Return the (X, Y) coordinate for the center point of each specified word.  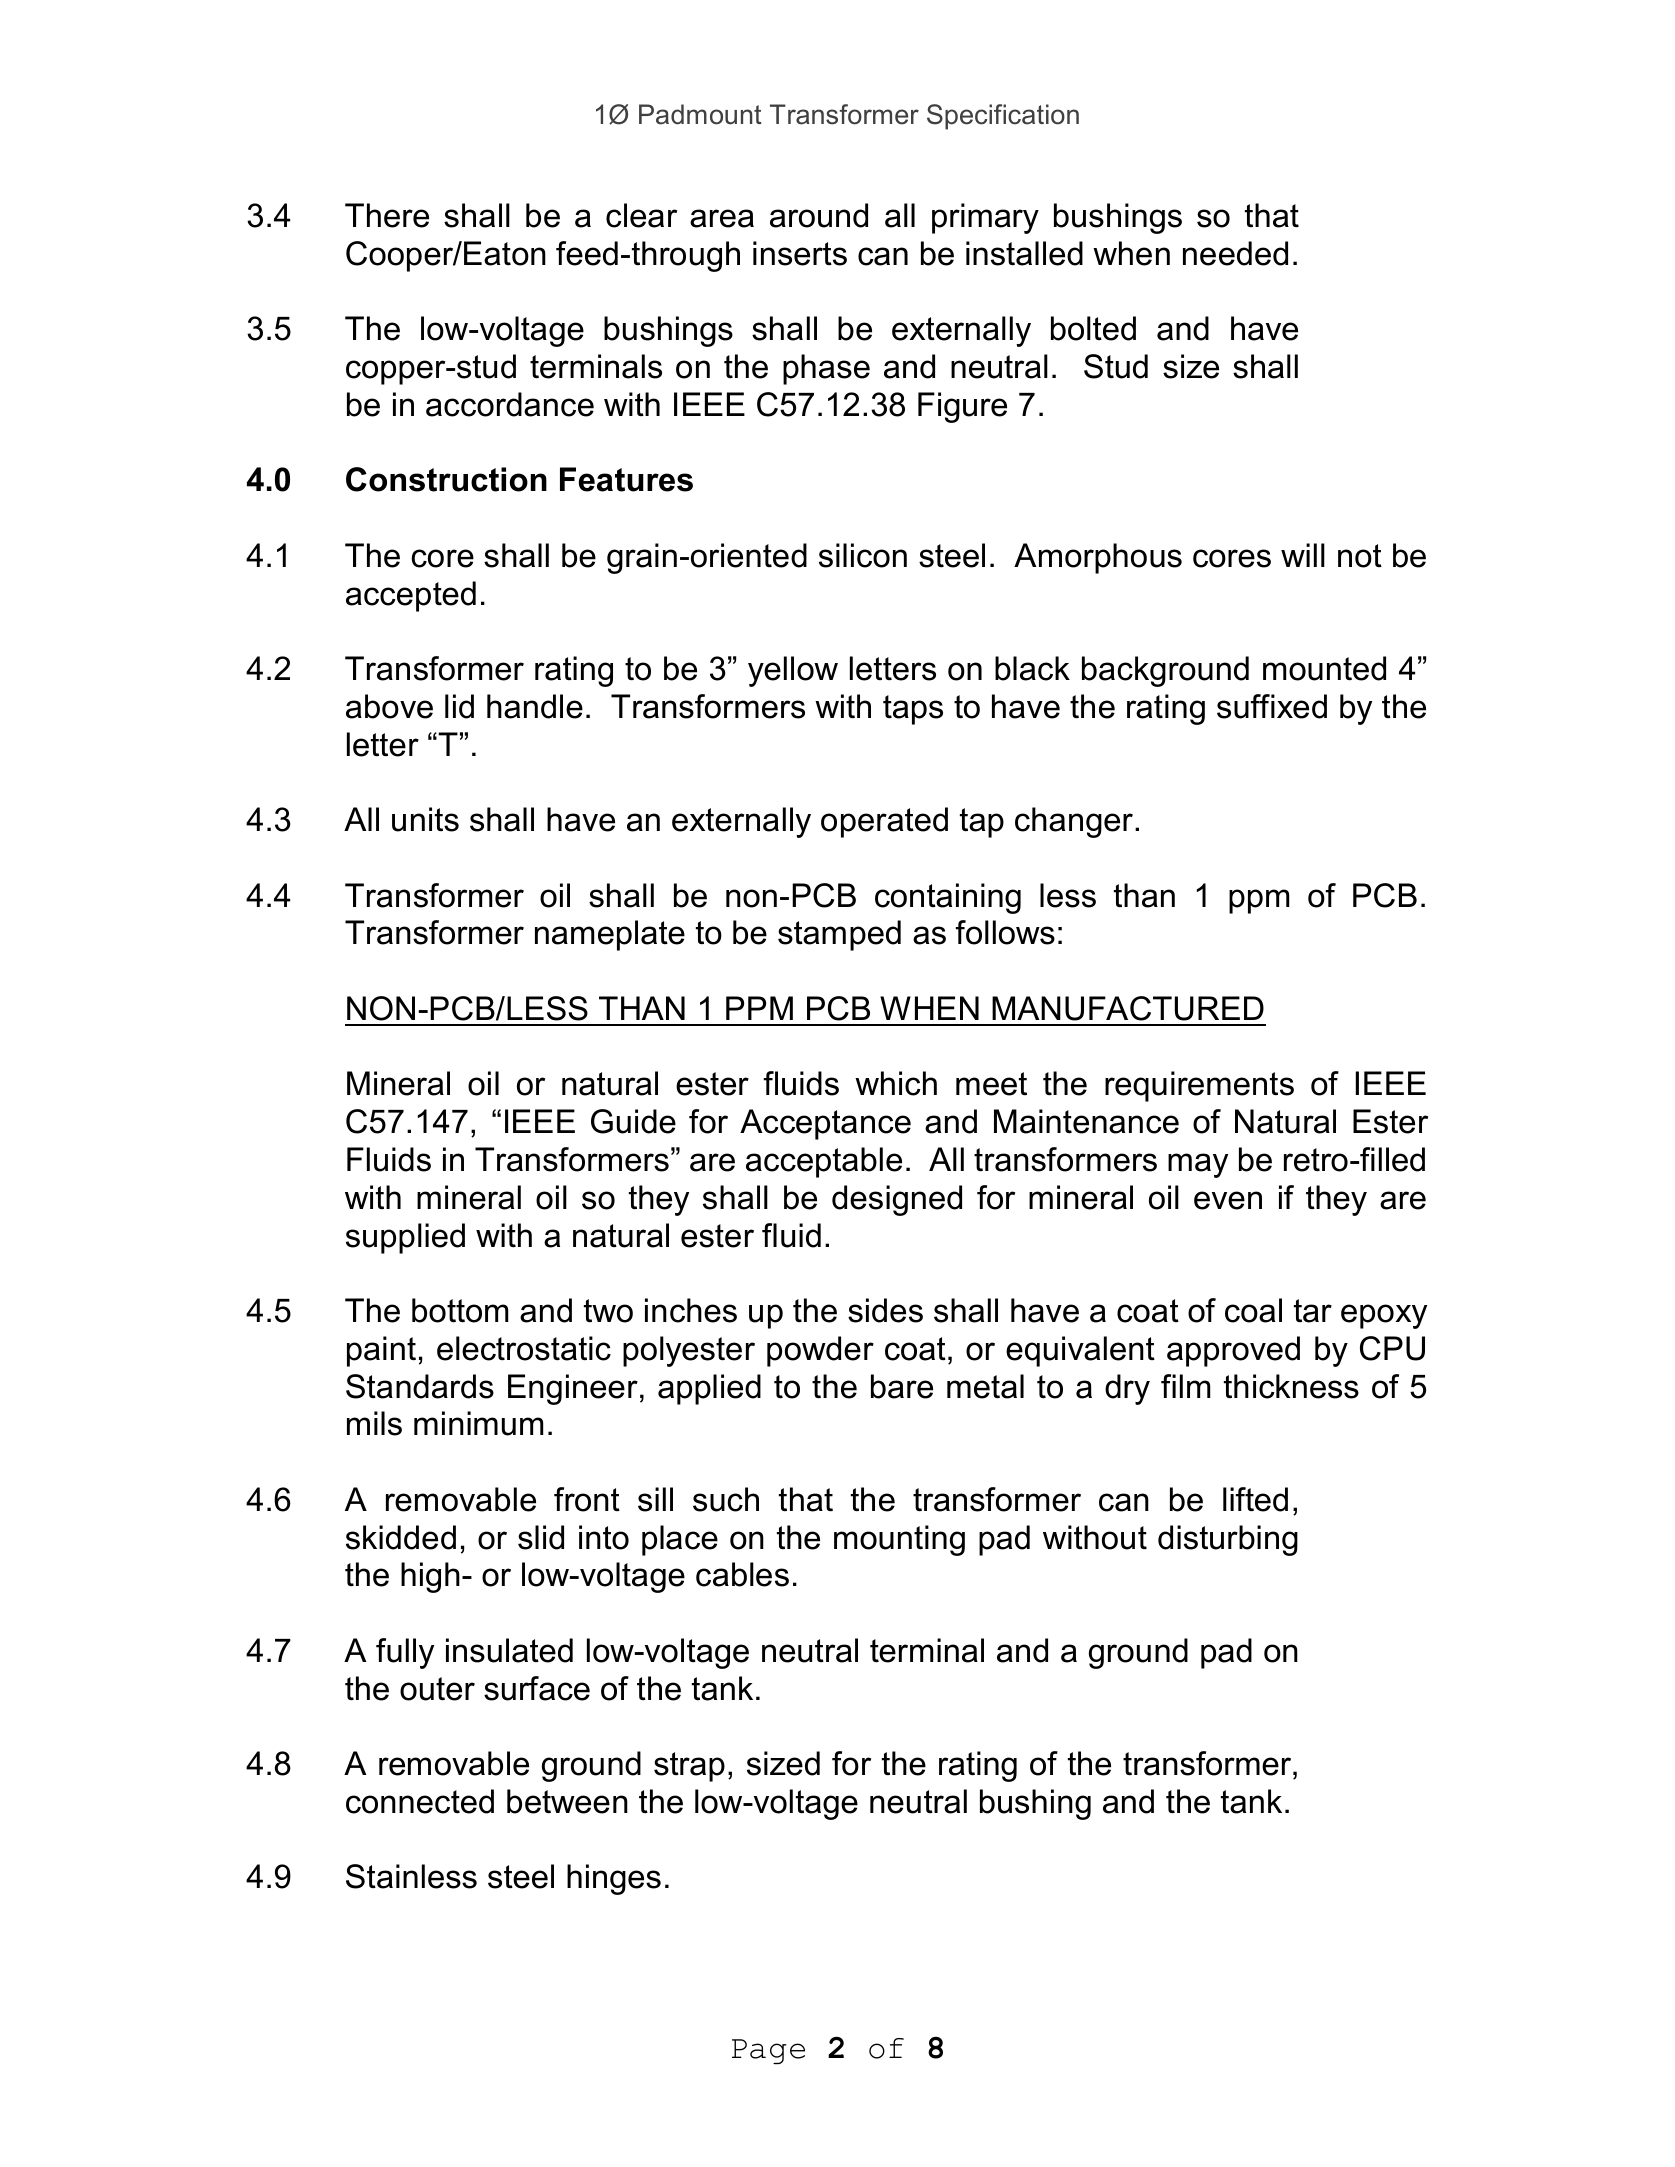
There (387, 215)
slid (541, 1537)
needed (1235, 253)
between (567, 1801)
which (896, 1083)
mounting (899, 1540)
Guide (633, 1121)
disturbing (1228, 1540)
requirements (1199, 1086)
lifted (1255, 1499)
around (819, 215)
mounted (1324, 668)
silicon (863, 555)
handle (535, 706)
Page (768, 2051)
